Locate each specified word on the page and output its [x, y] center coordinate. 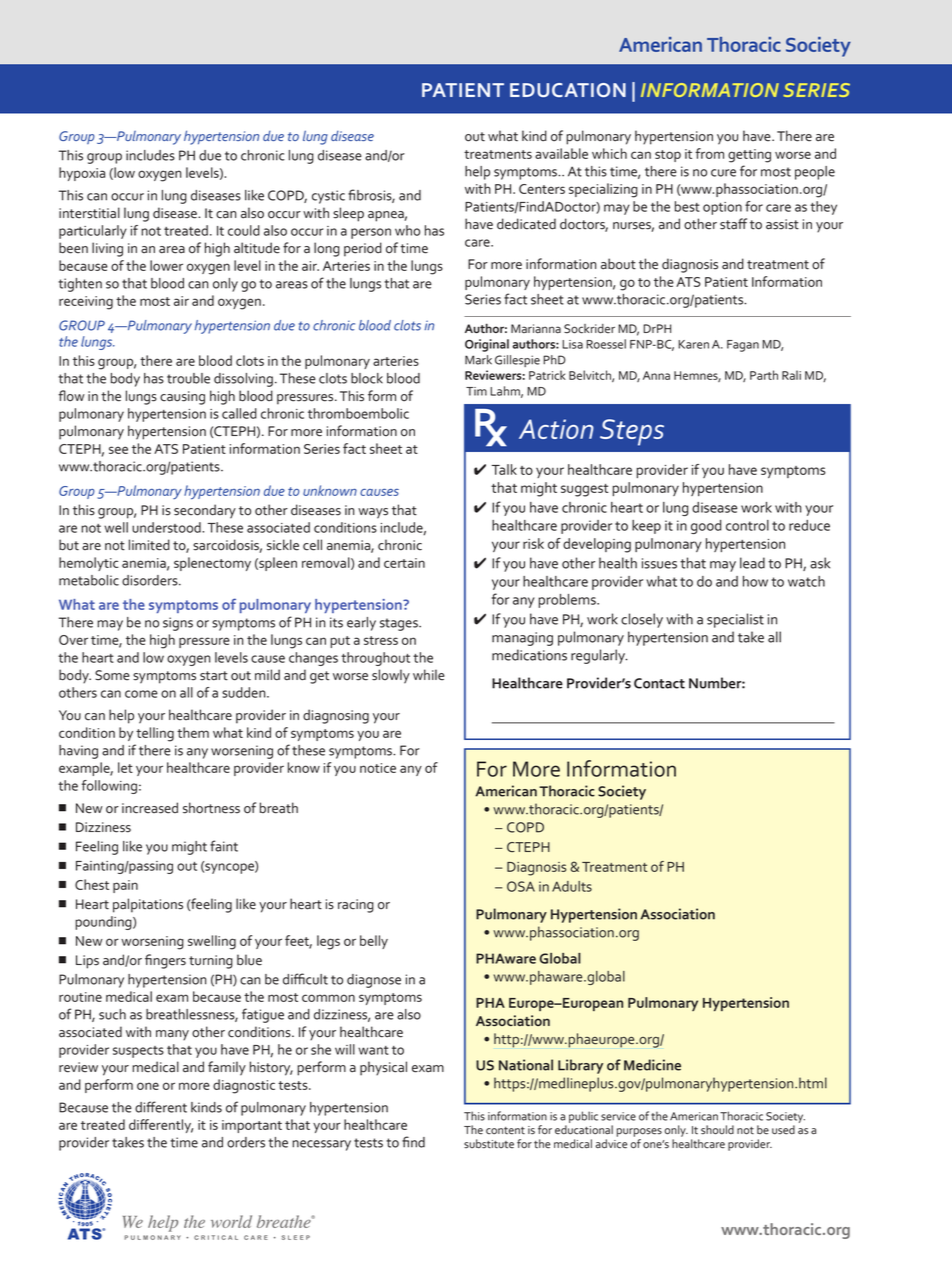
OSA [521, 886]
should [717, 1130]
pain [125, 886]
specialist [735, 620]
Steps [632, 432]
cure [723, 173]
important [252, 1126]
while [429, 675]
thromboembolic [358, 413]
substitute [489, 1144]
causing [182, 398]
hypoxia [82, 174]
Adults [572, 886]
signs [178, 624]
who [407, 230]
